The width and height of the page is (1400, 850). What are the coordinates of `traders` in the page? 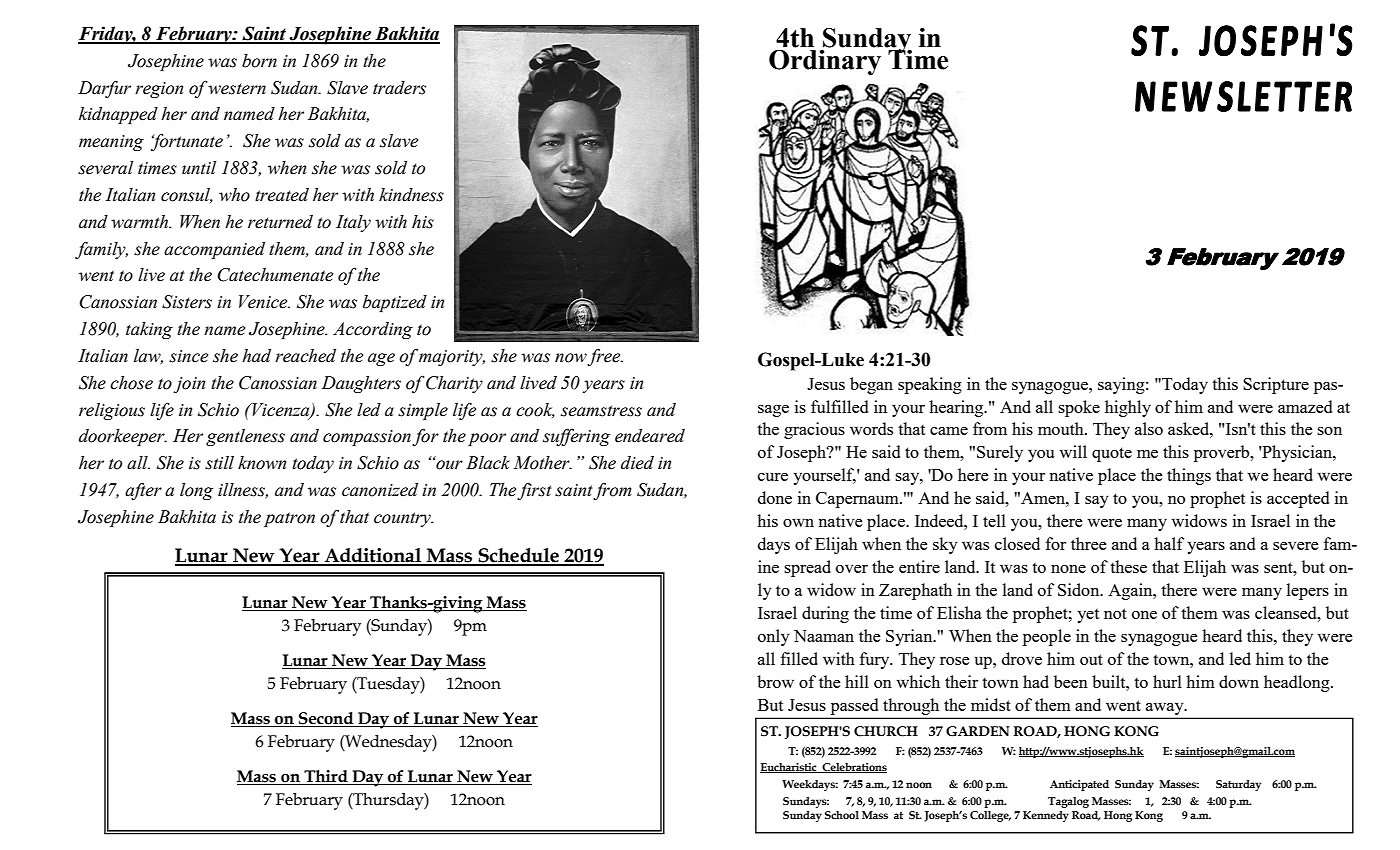 It's located at (399, 88).
